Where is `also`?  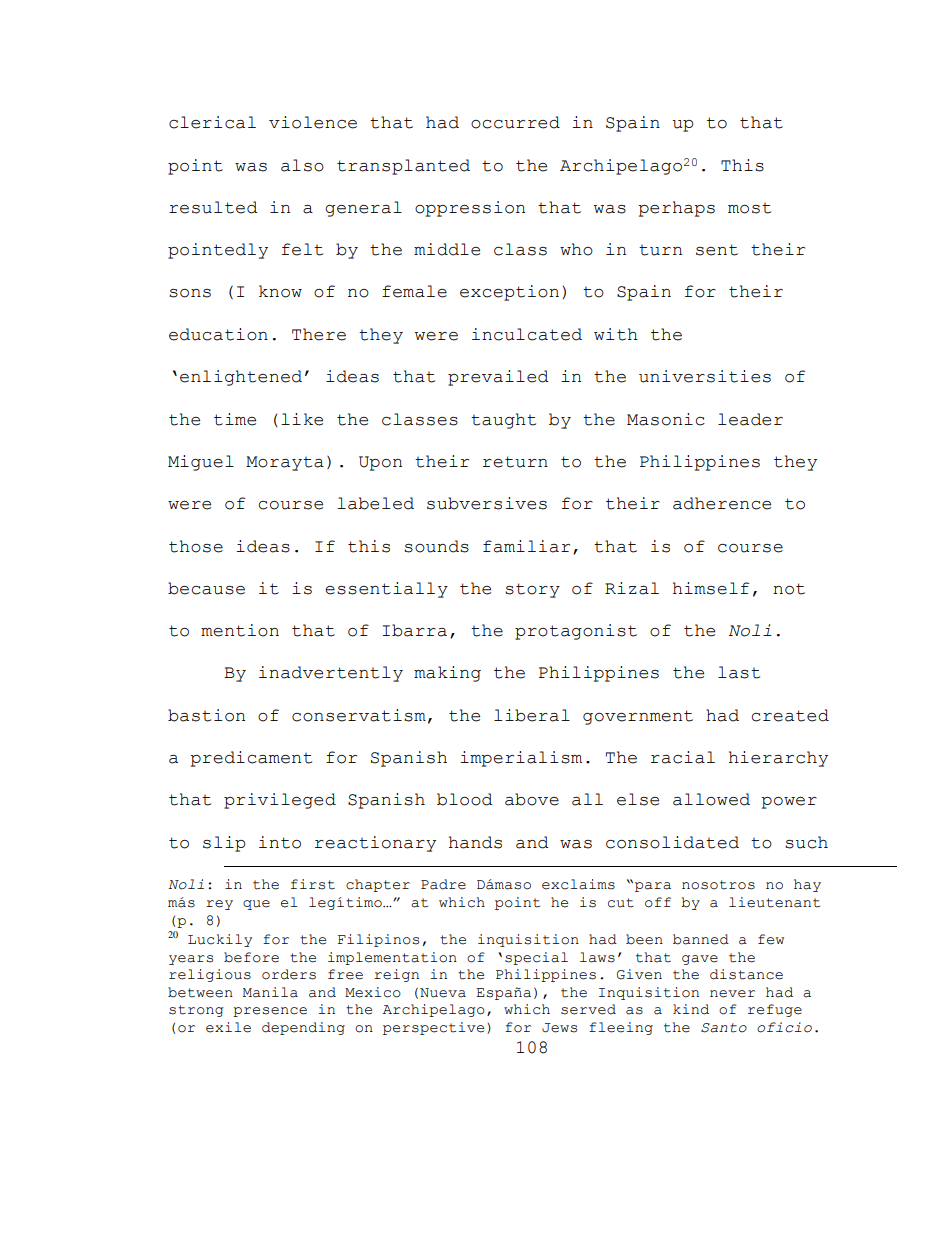
also is located at coordinates (302, 165).
